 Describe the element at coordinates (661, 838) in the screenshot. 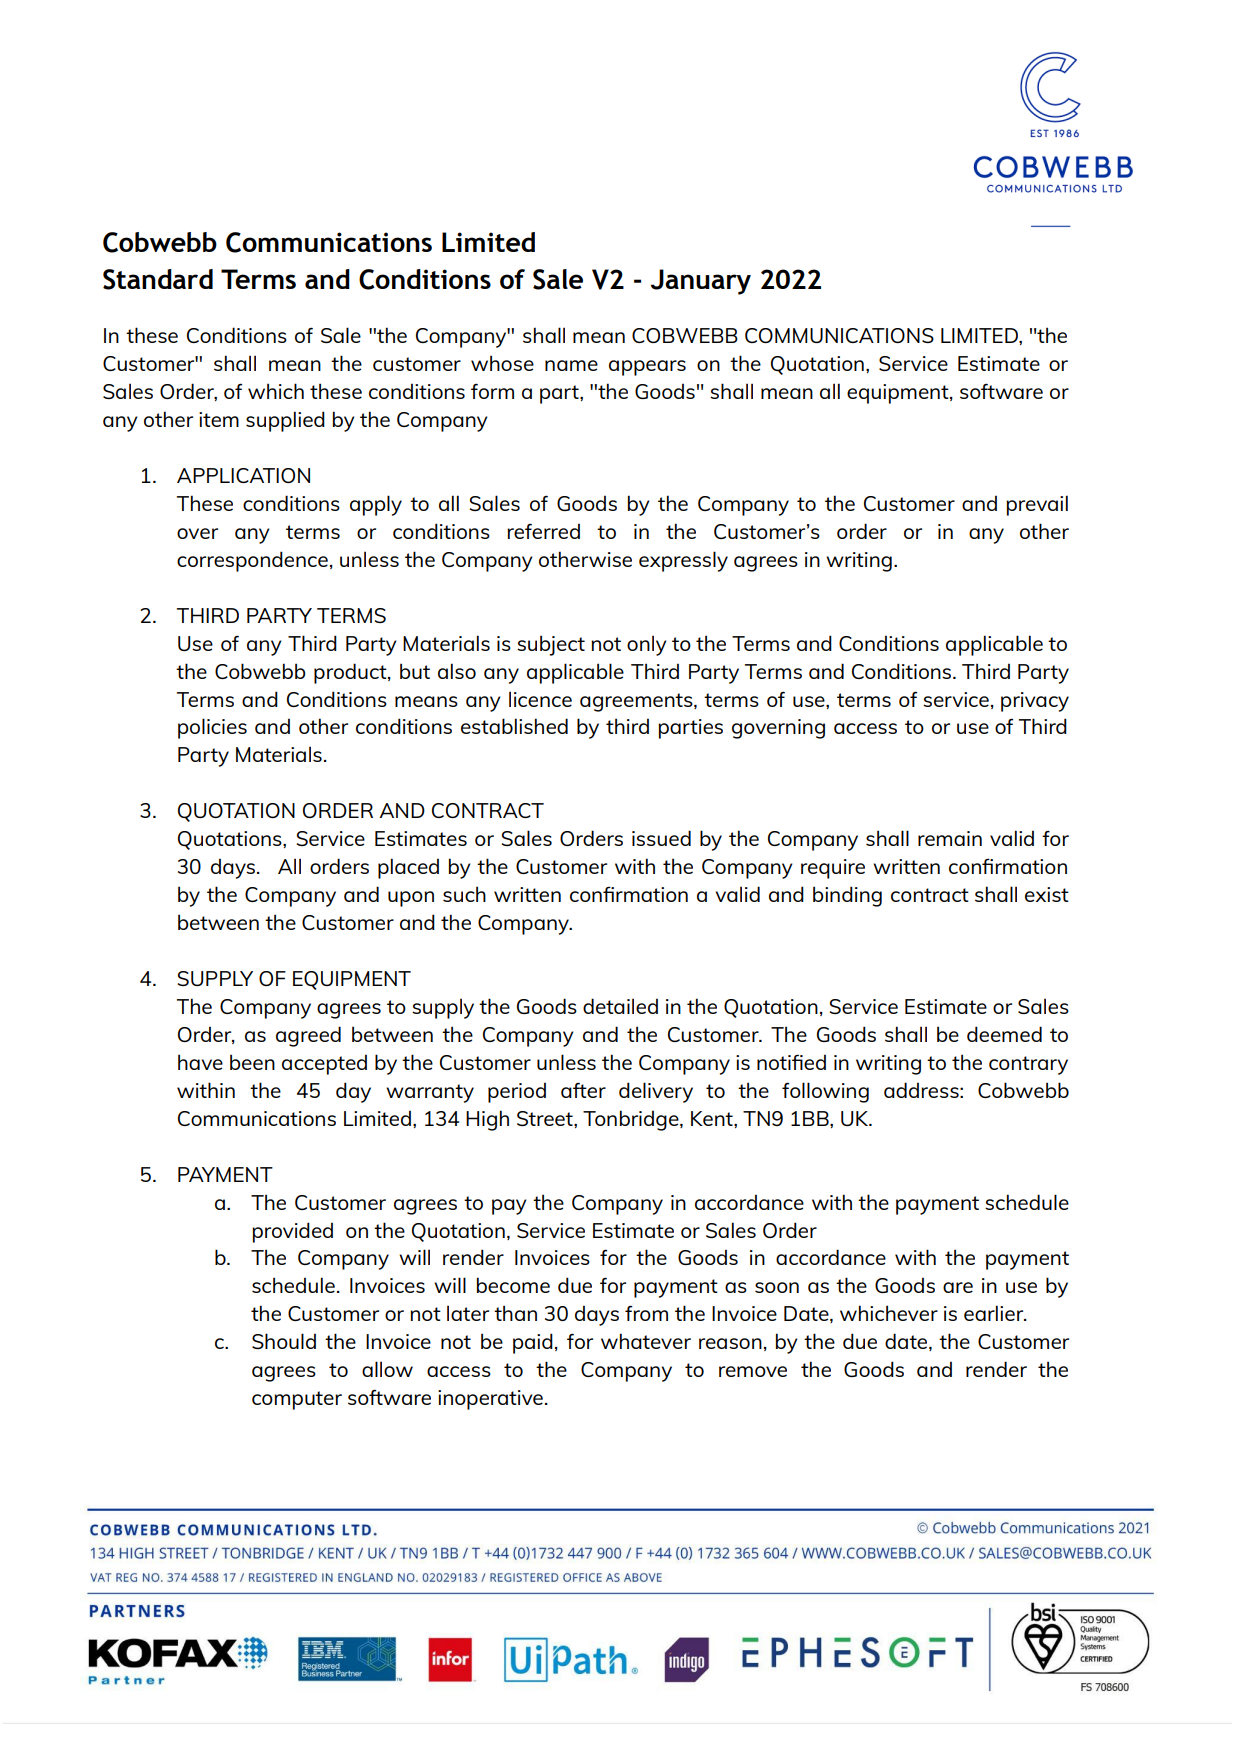

I see `issued` at that location.
